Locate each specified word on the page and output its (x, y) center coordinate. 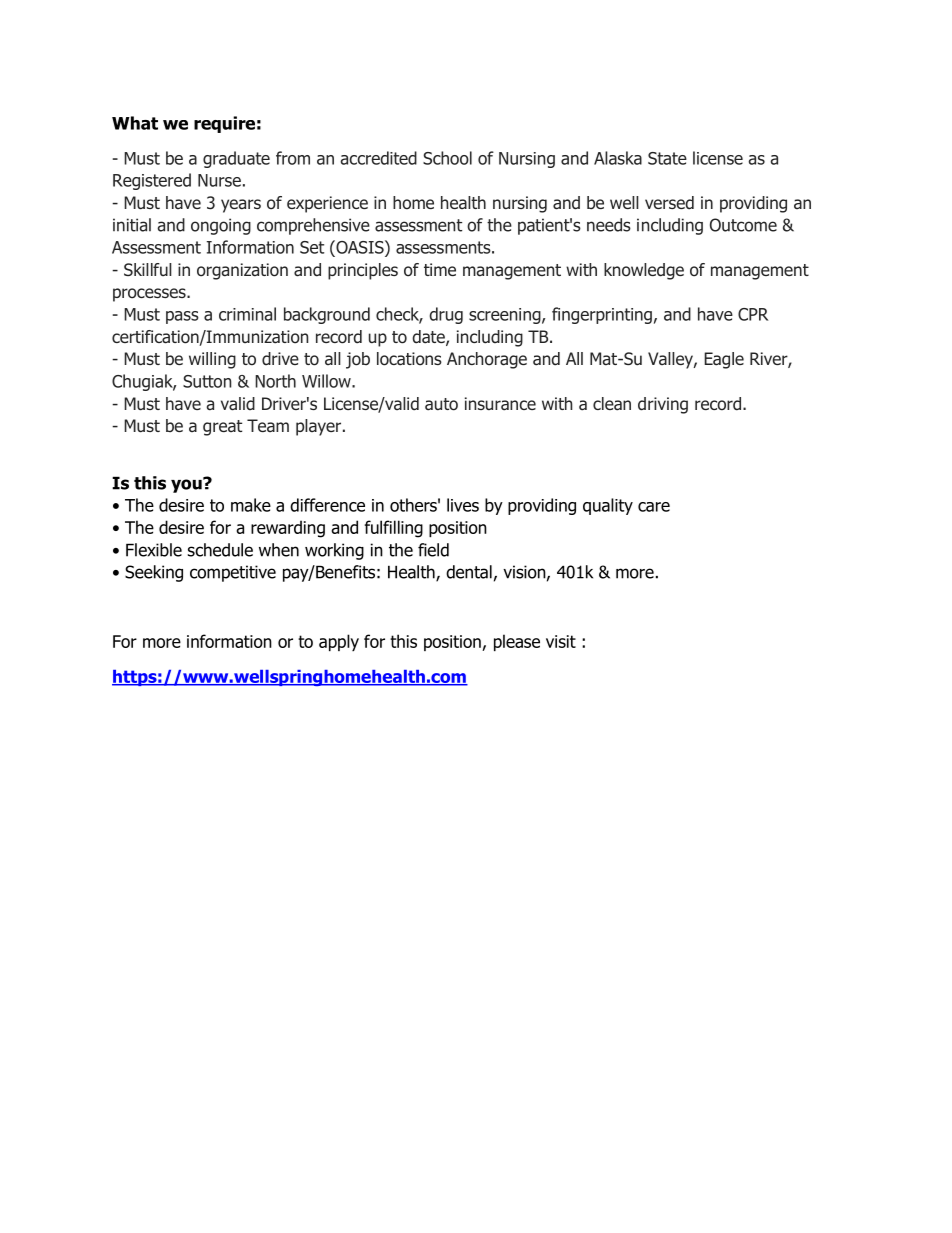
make (251, 505)
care (654, 507)
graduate (236, 159)
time (440, 269)
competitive (233, 573)
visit (561, 641)
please (517, 642)
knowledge (644, 271)
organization (242, 271)
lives (463, 505)
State (667, 158)
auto (441, 404)
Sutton (207, 381)
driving (663, 405)
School (447, 158)
